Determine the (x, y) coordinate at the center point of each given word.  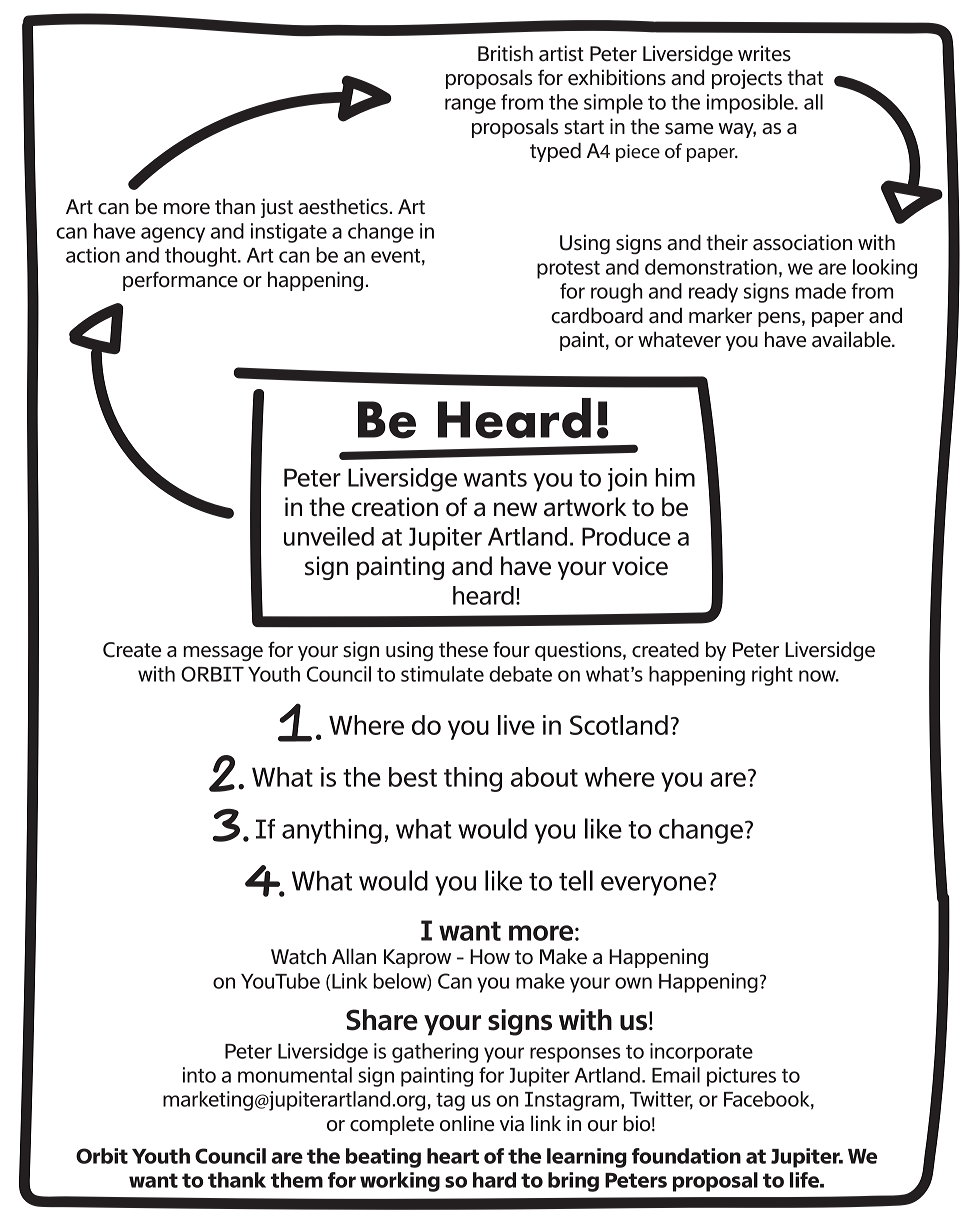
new (515, 509)
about (544, 777)
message (223, 653)
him (675, 477)
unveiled (329, 536)
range (470, 106)
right (772, 676)
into (199, 1075)
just (277, 208)
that (805, 77)
